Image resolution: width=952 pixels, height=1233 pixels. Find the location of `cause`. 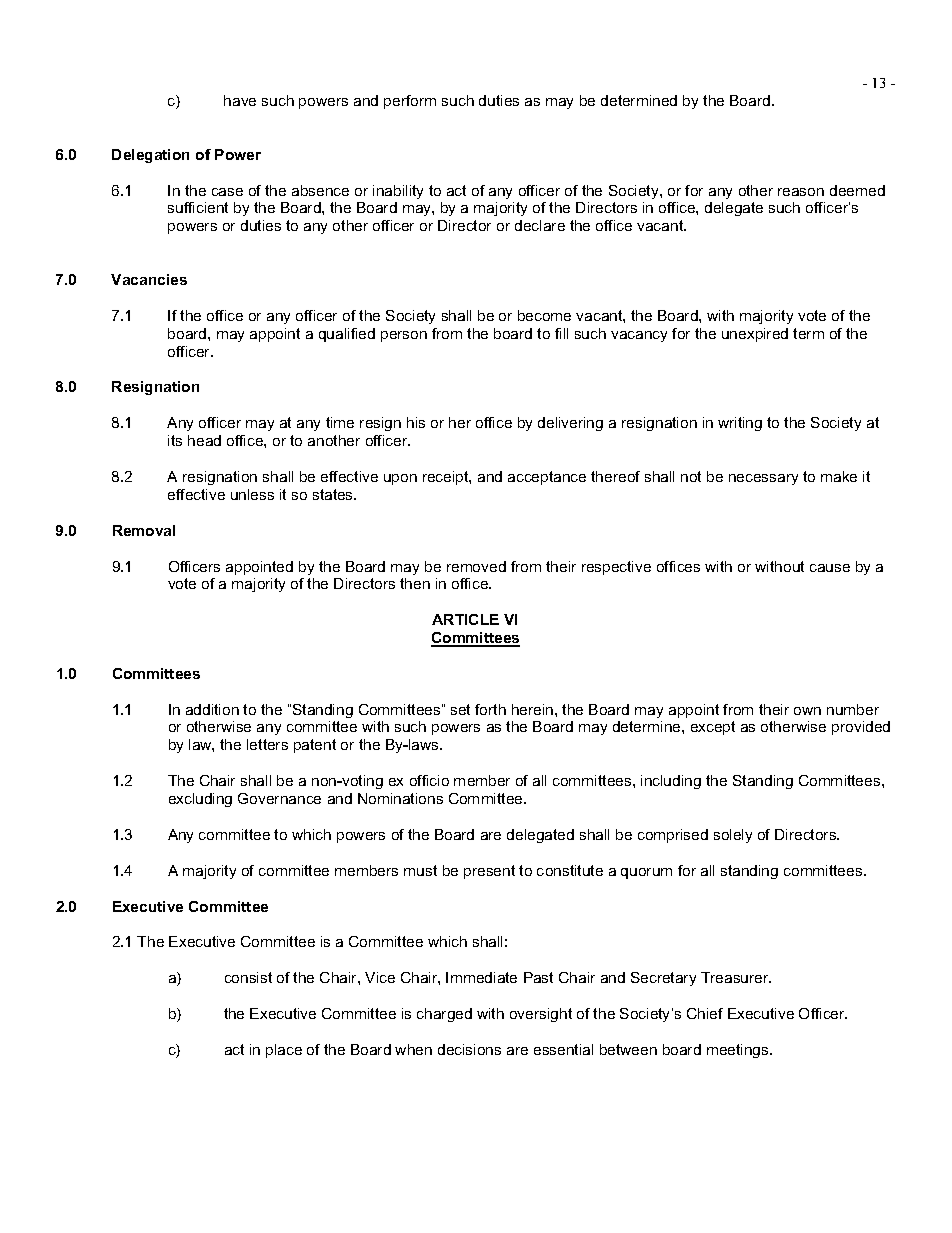

cause is located at coordinates (830, 568).
